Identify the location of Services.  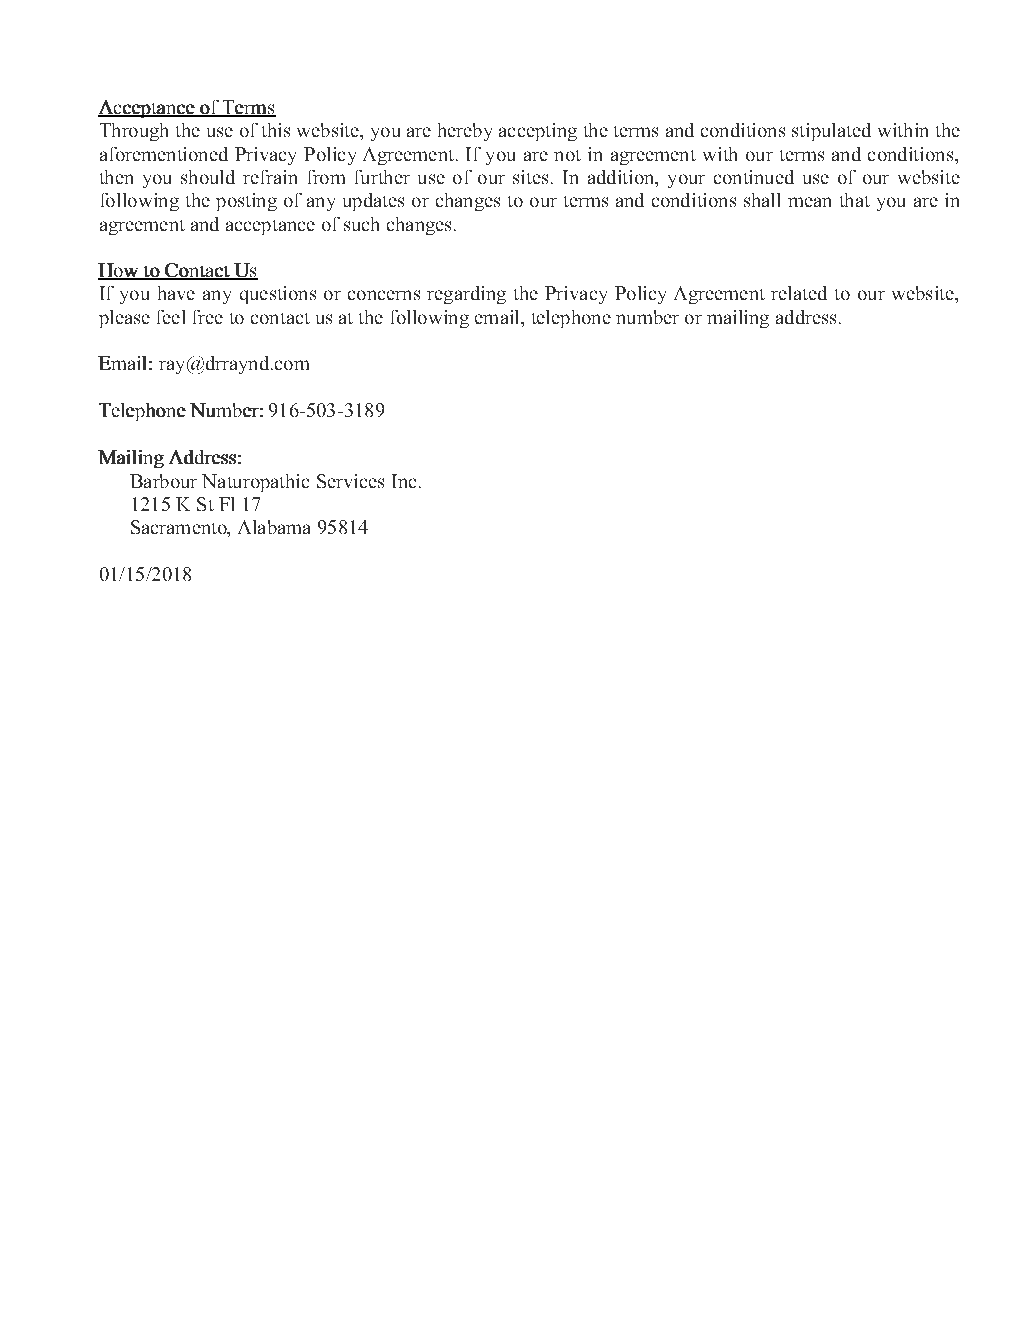
(350, 481).
